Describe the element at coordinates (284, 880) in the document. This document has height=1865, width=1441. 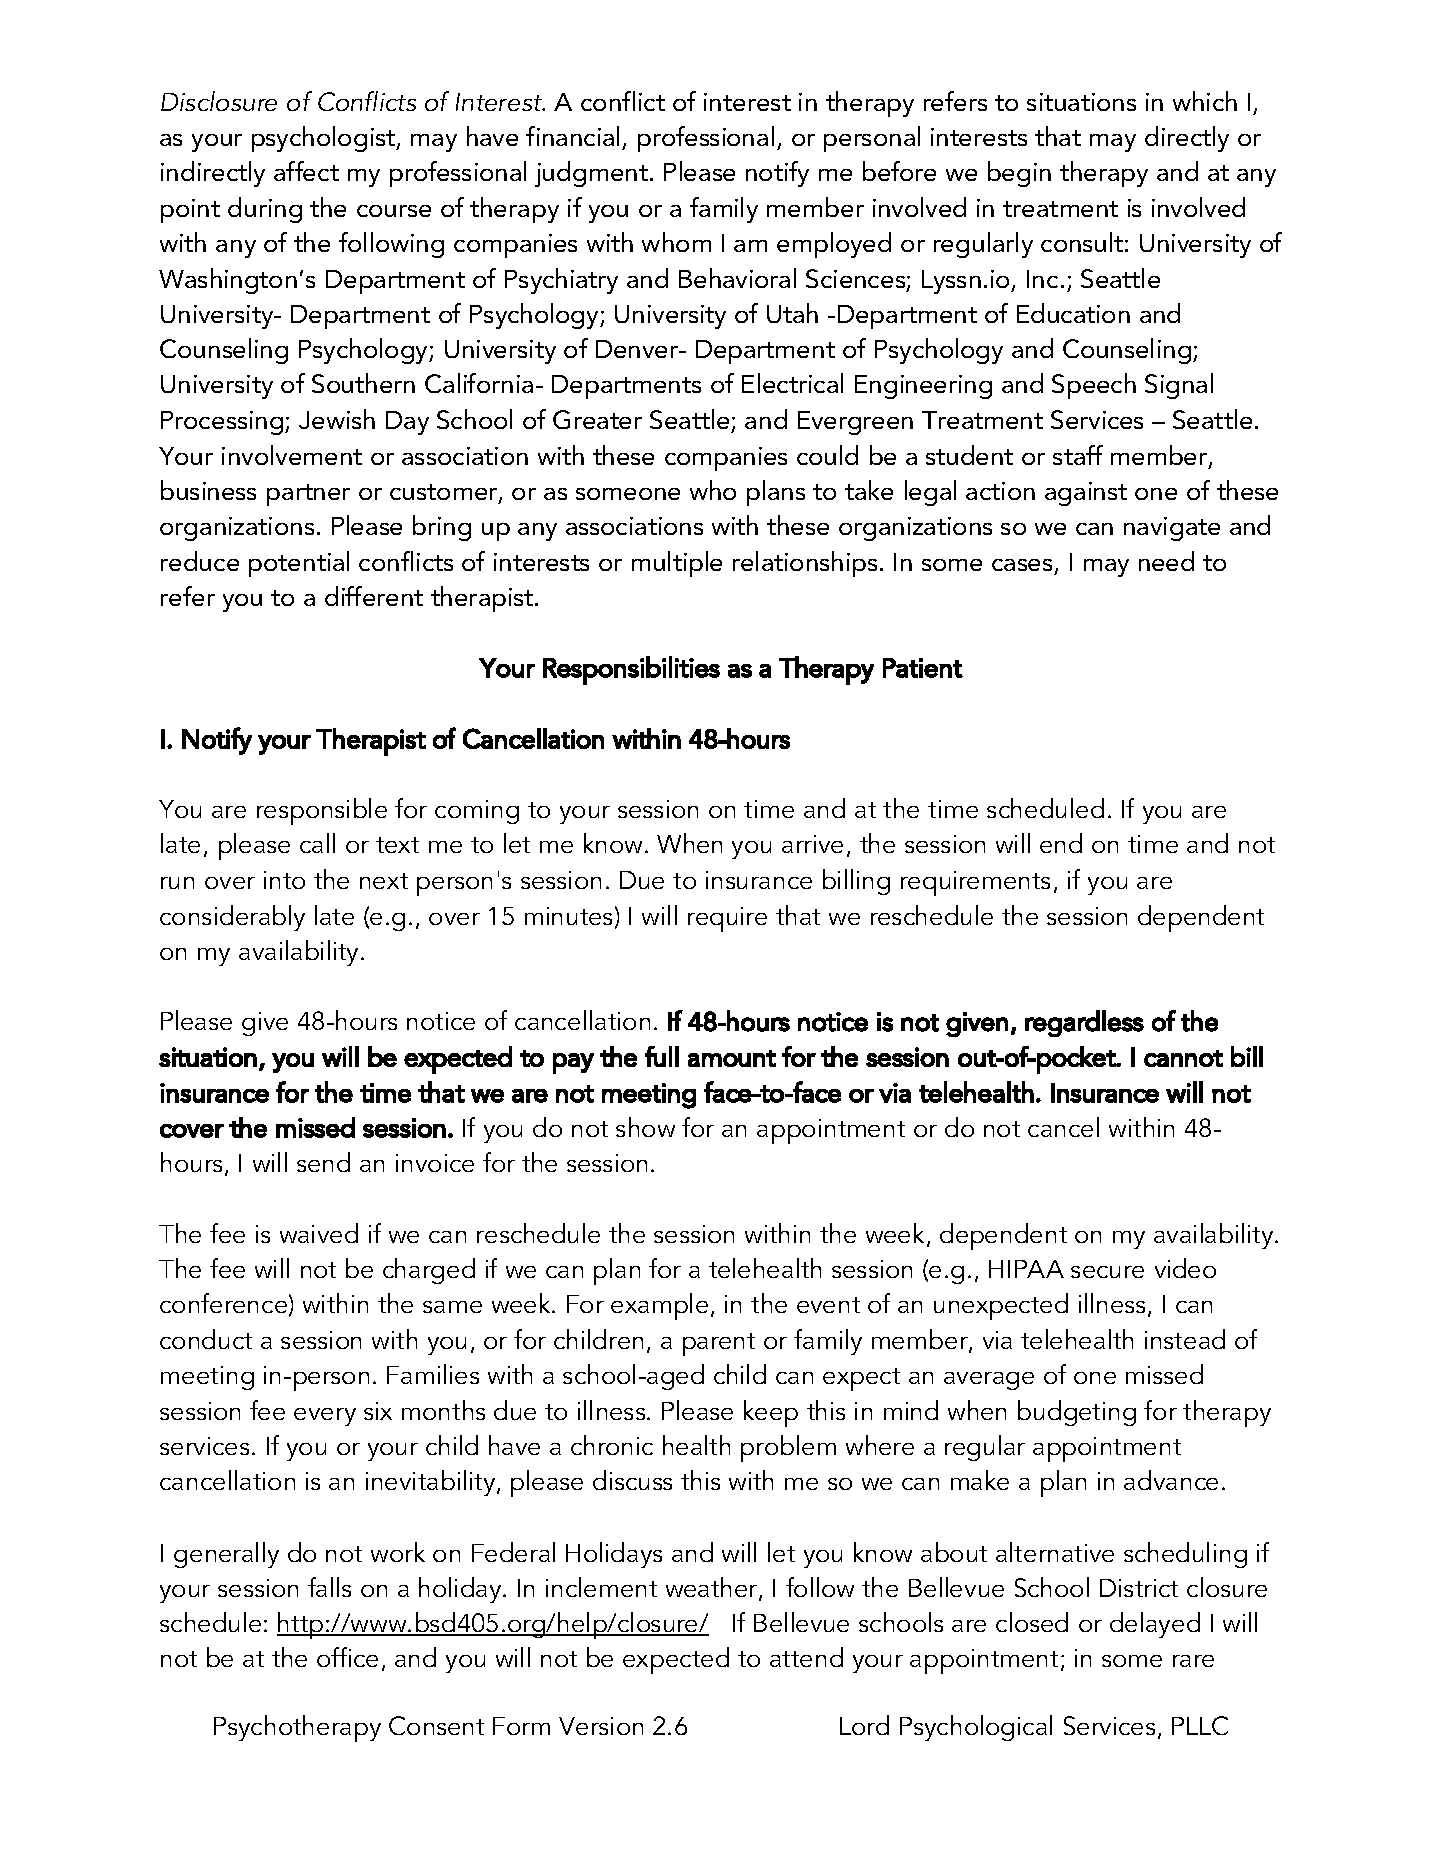
I see `into` at that location.
